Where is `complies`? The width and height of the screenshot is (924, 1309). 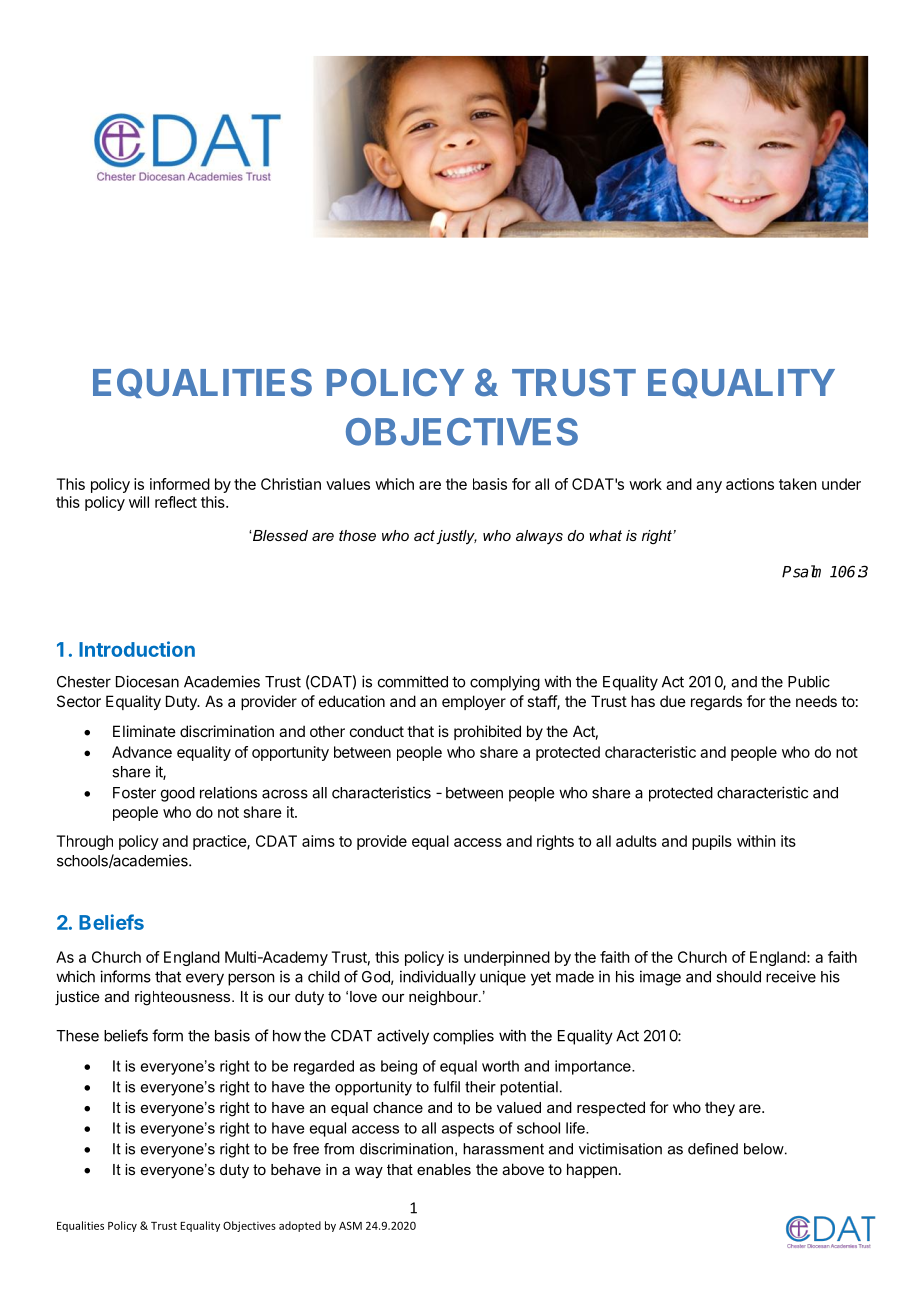
complies is located at coordinates (463, 1037).
